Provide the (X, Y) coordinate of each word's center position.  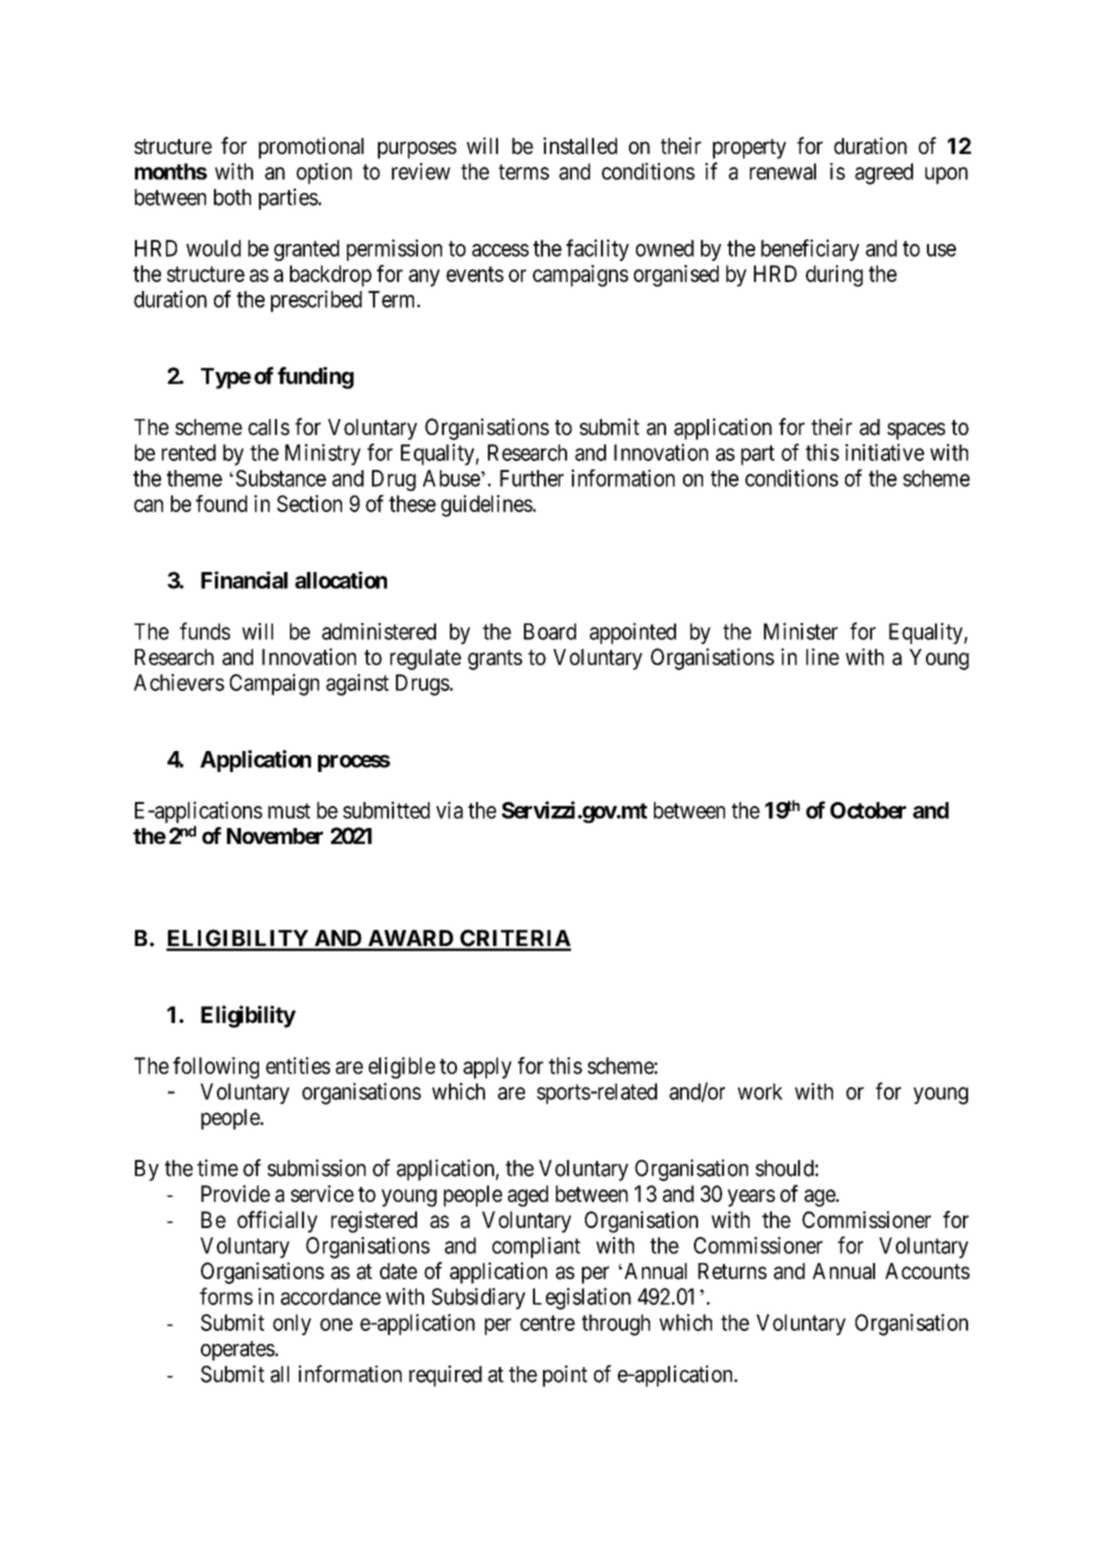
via (449, 810)
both (232, 197)
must (289, 811)
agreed (884, 174)
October (868, 810)
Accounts (927, 1271)
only (292, 1325)
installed (580, 146)
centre (547, 1323)
